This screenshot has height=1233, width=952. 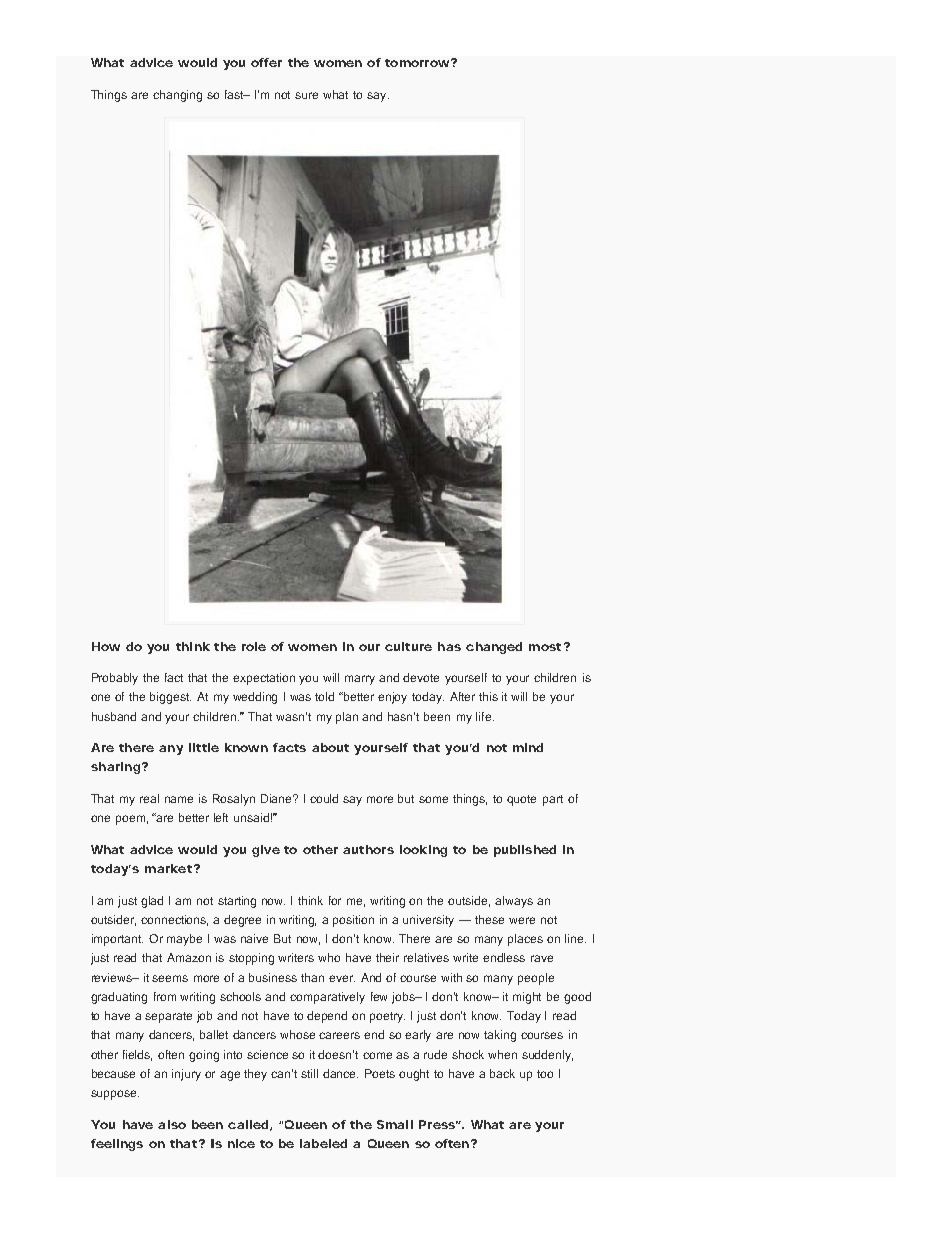 What do you see at coordinates (525, 851) in the screenshot?
I see `published` at bounding box center [525, 851].
